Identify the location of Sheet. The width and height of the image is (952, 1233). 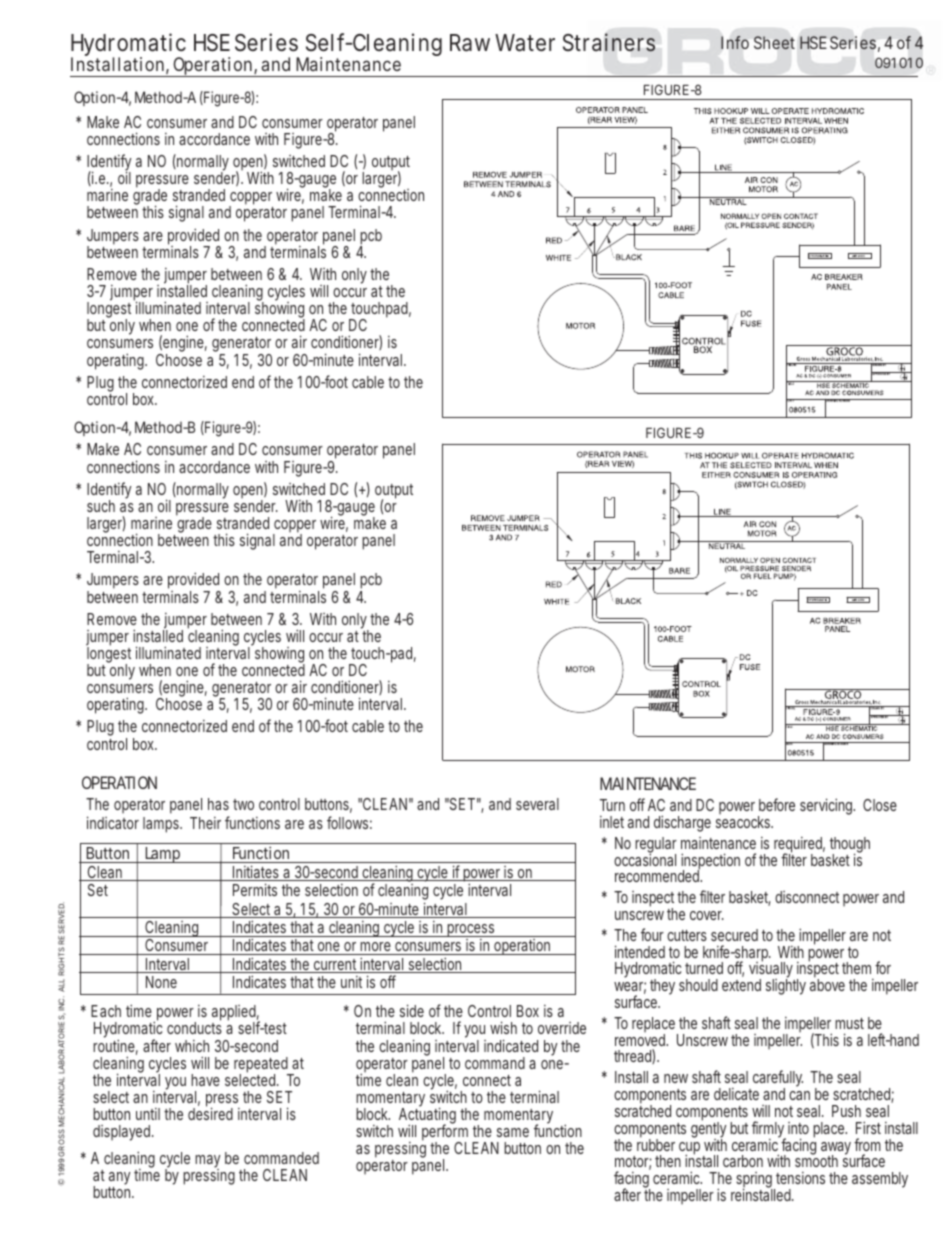
(774, 42).
